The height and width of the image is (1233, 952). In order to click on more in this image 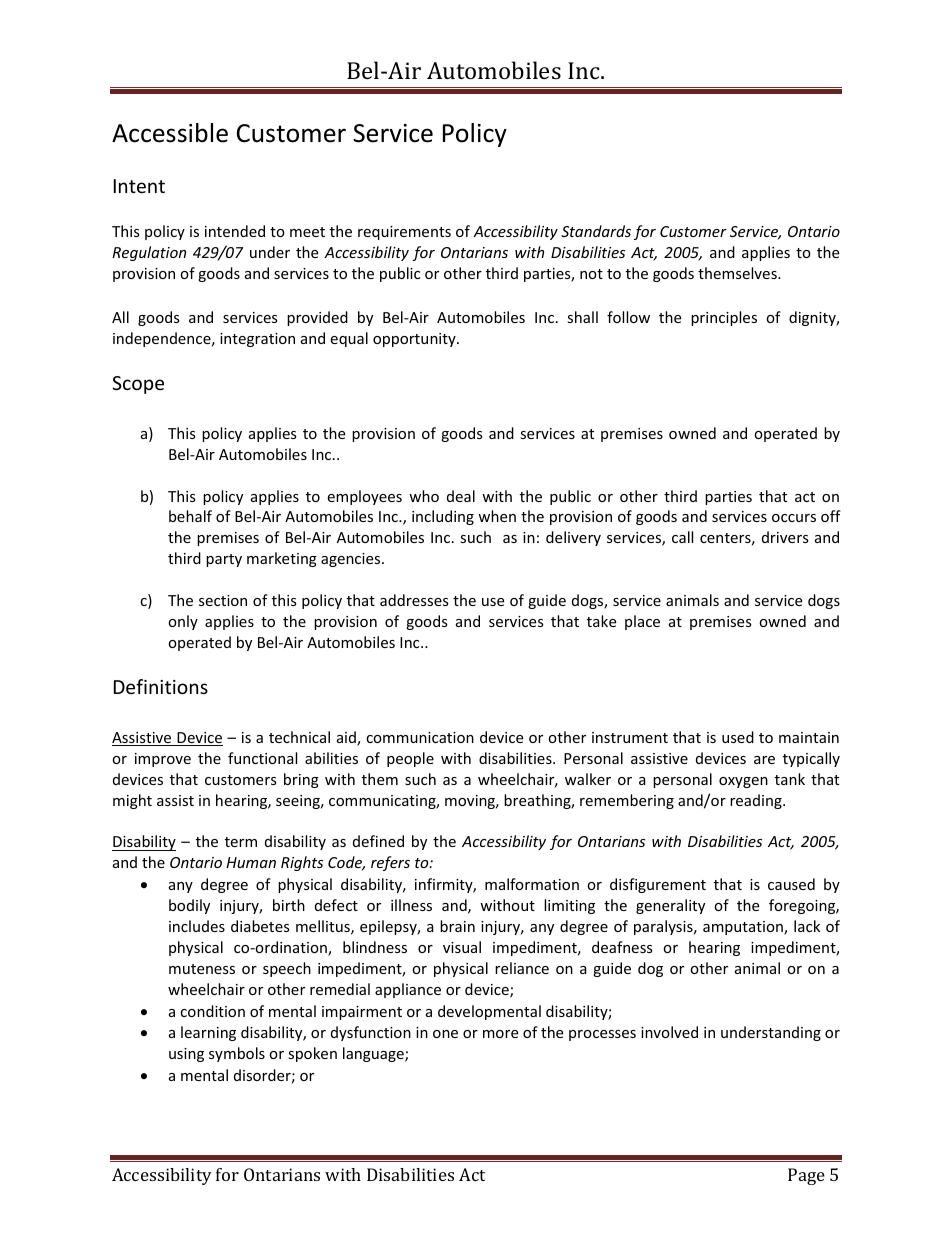, I will do `click(500, 1034)`.
